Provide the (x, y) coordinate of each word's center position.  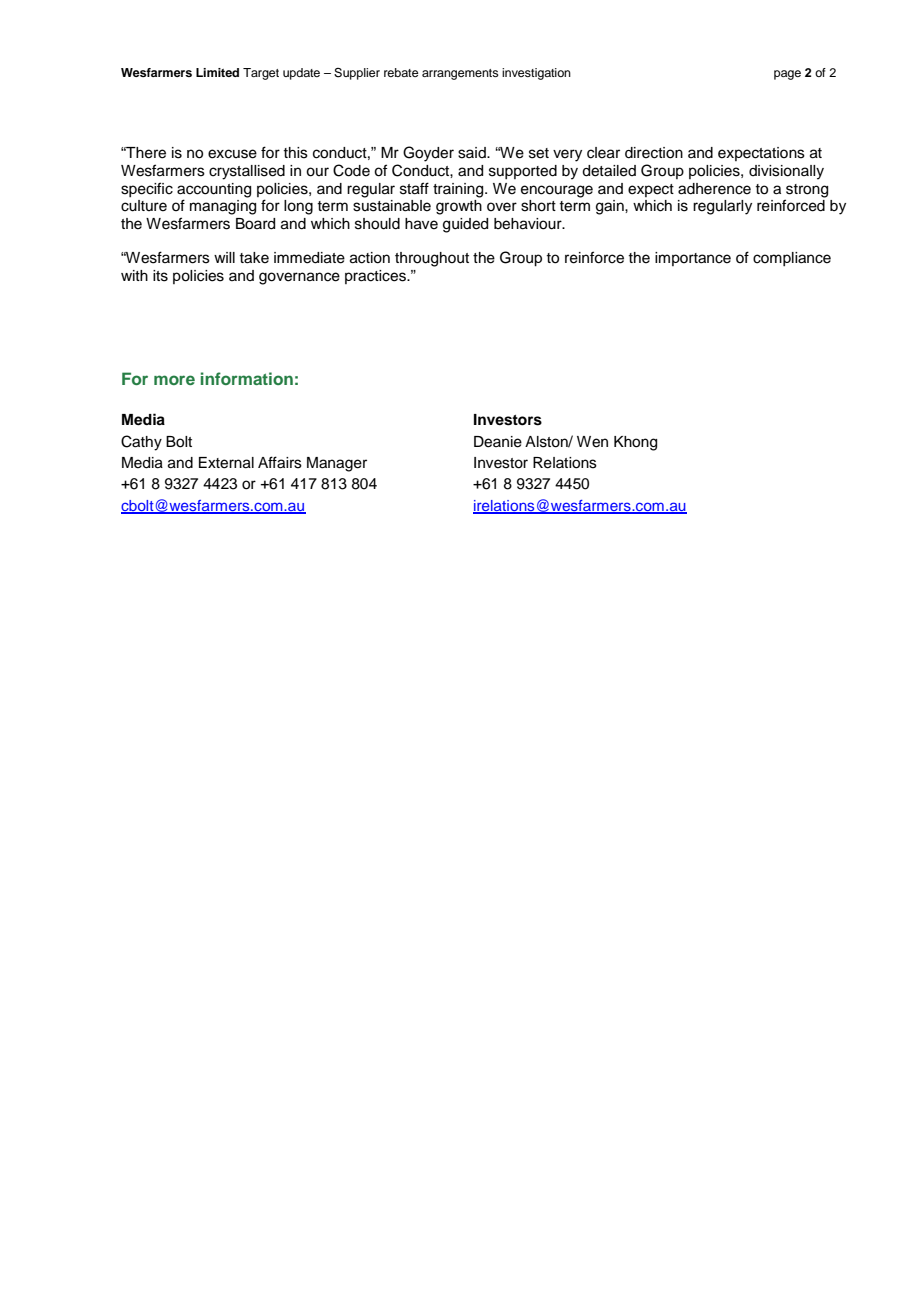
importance (693, 259)
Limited (217, 72)
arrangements (460, 74)
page (787, 75)
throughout (432, 259)
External (226, 463)
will (224, 257)
